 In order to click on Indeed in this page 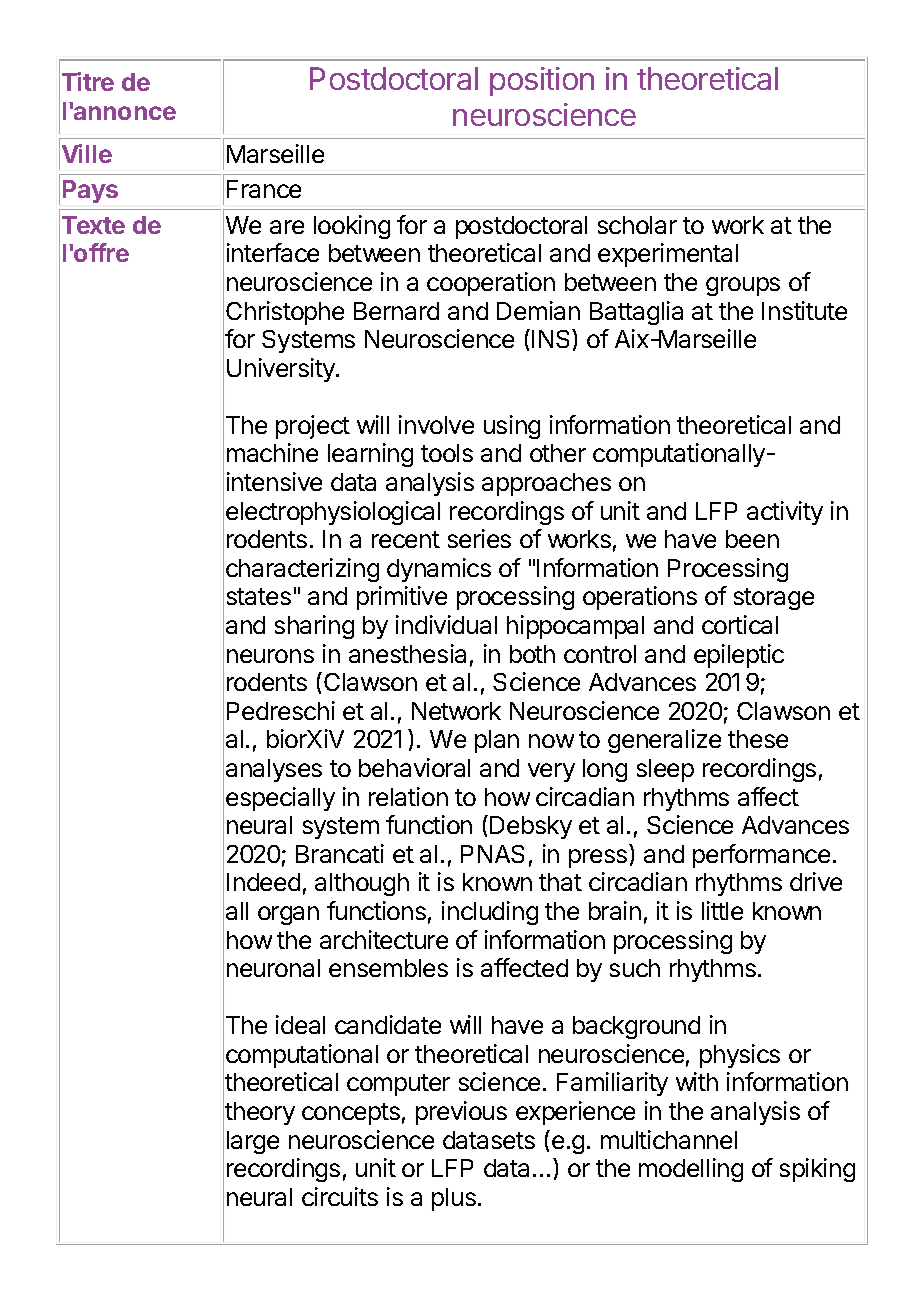, I will do `click(263, 882)`.
